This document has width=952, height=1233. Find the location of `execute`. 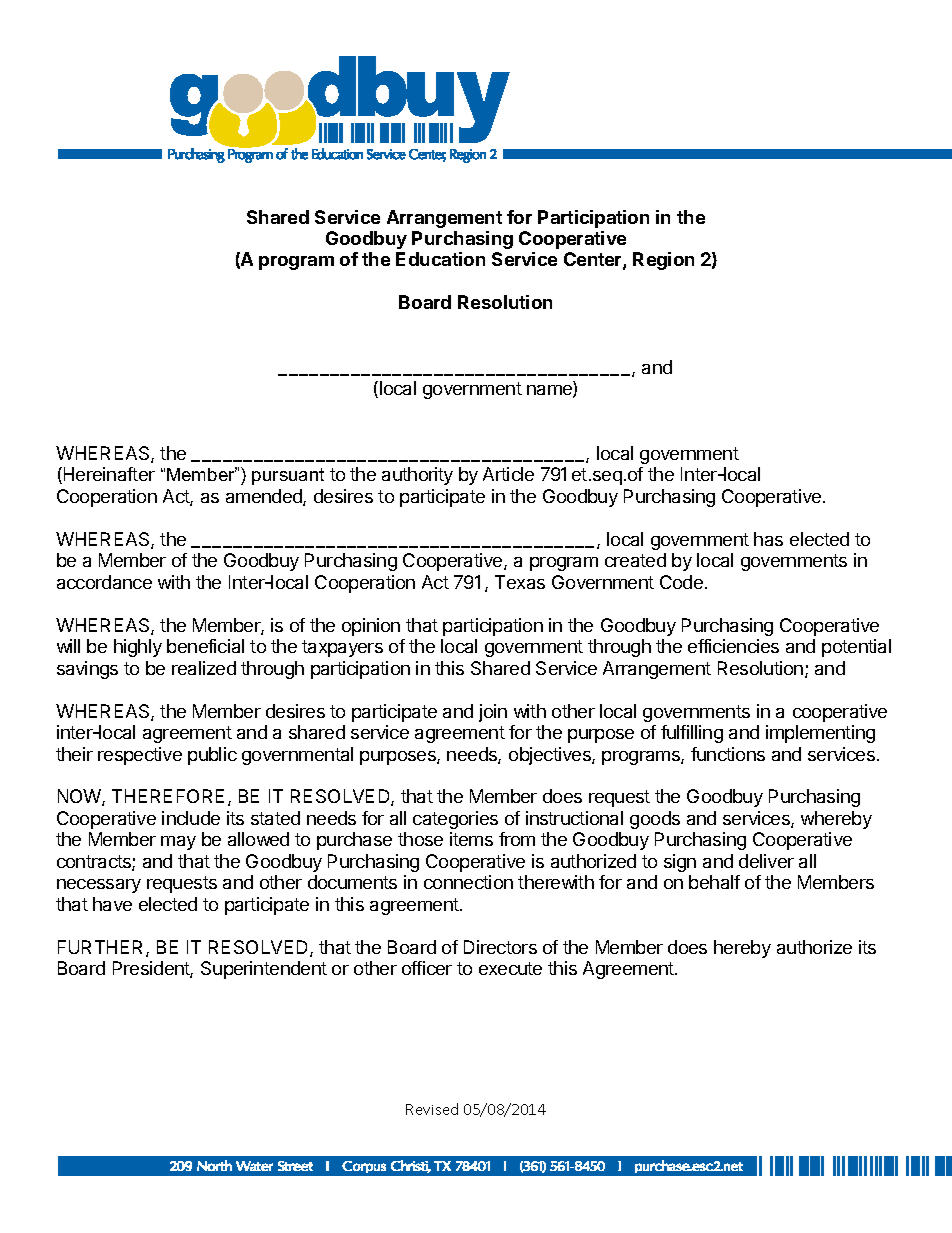

execute is located at coordinates (510, 968).
